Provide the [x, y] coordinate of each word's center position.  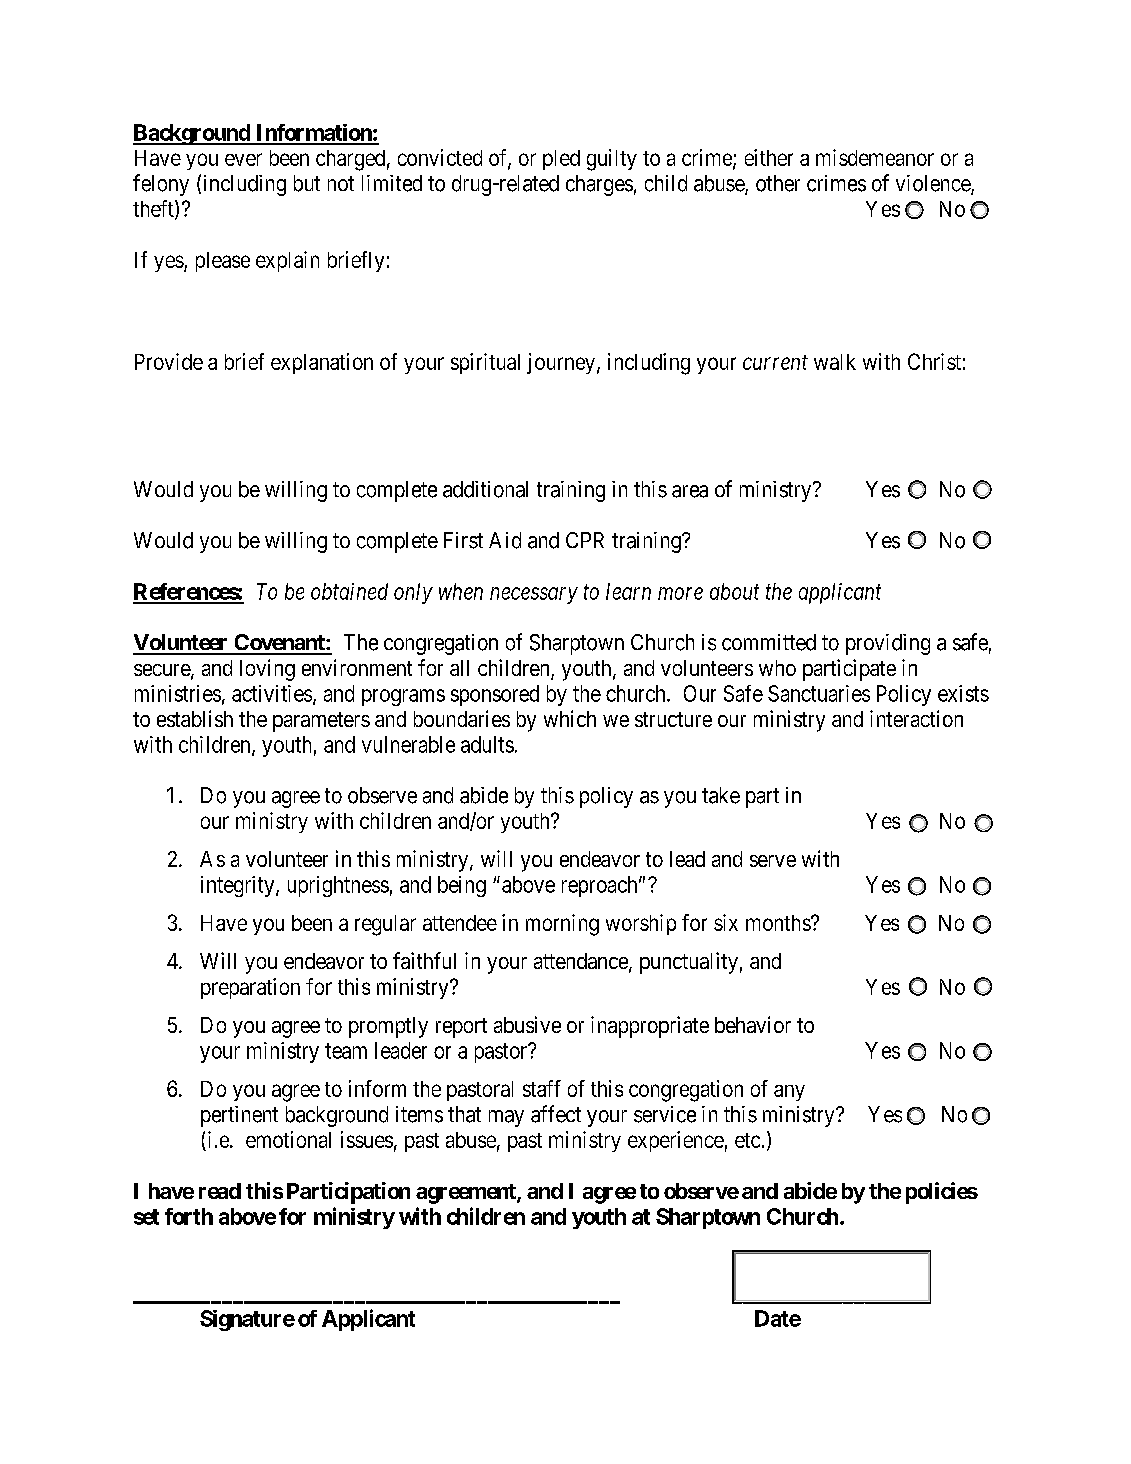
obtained [349, 591]
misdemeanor [875, 157]
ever [243, 159]
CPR [585, 540]
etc [747, 1140]
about [734, 591]
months [779, 923]
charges [599, 185]
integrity [239, 886]
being [462, 886]
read [220, 1191]
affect [556, 1114]
